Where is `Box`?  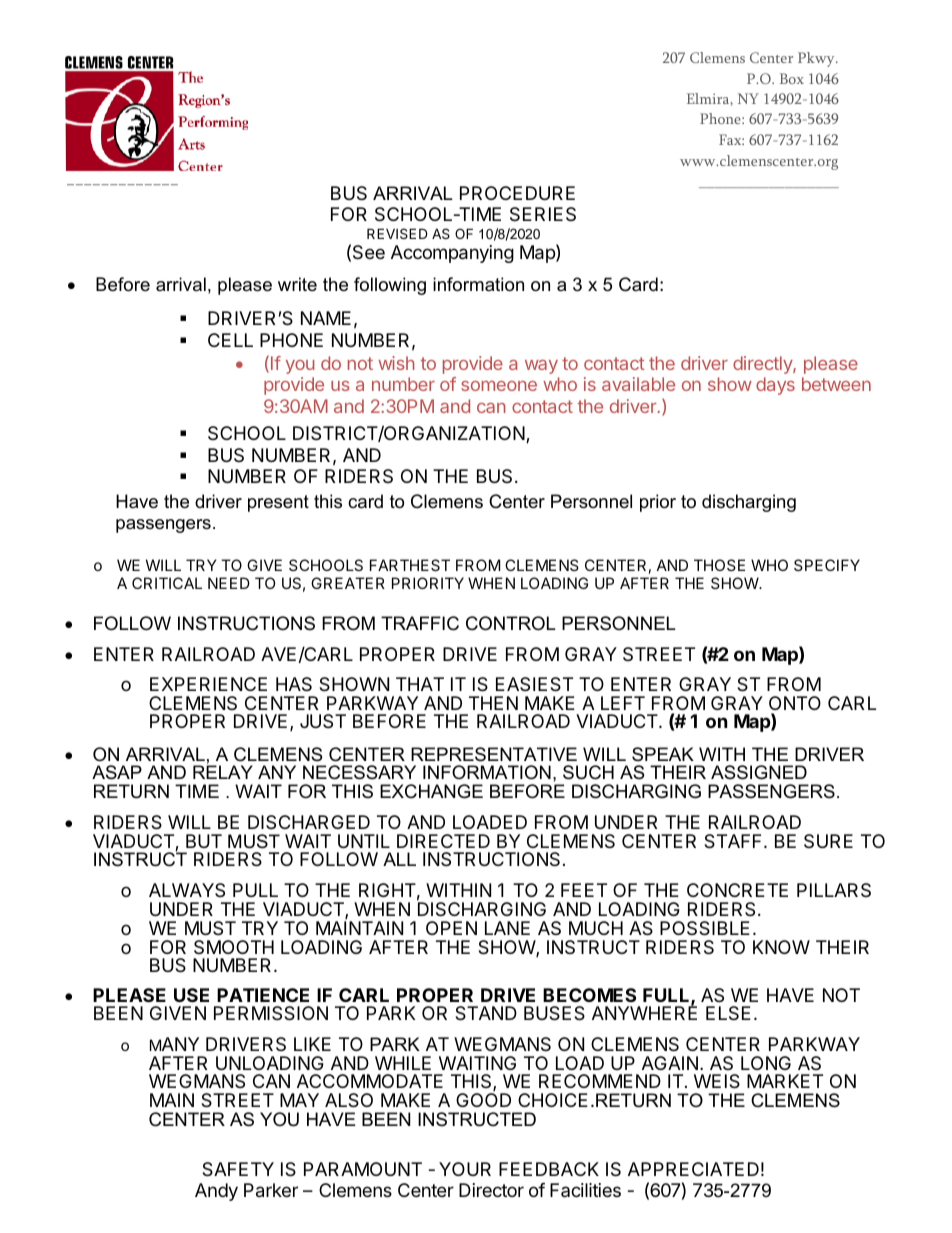
Box is located at coordinates (792, 78).
